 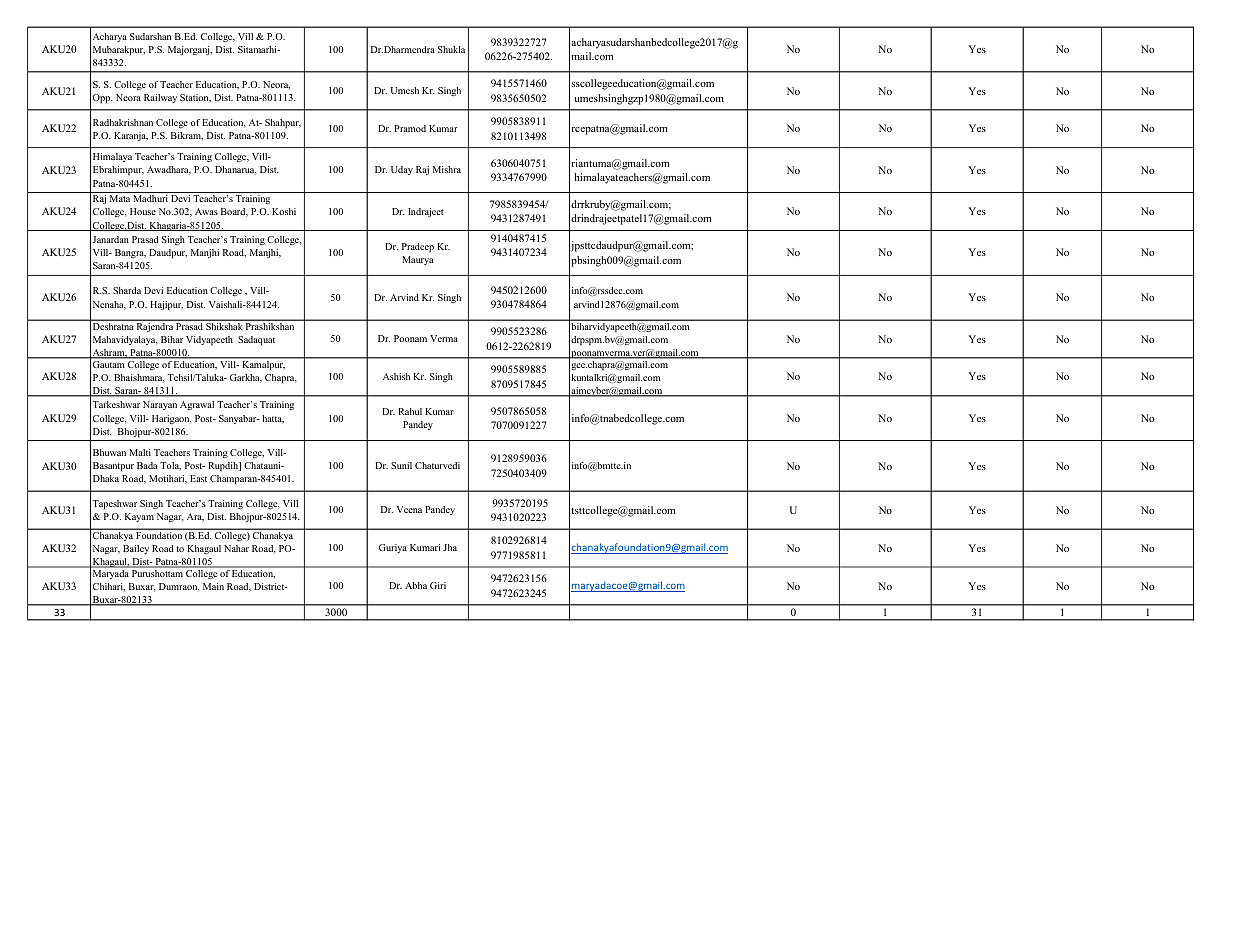 What do you see at coordinates (197, 405) in the screenshot?
I see `Agrawal` at bounding box center [197, 405].
